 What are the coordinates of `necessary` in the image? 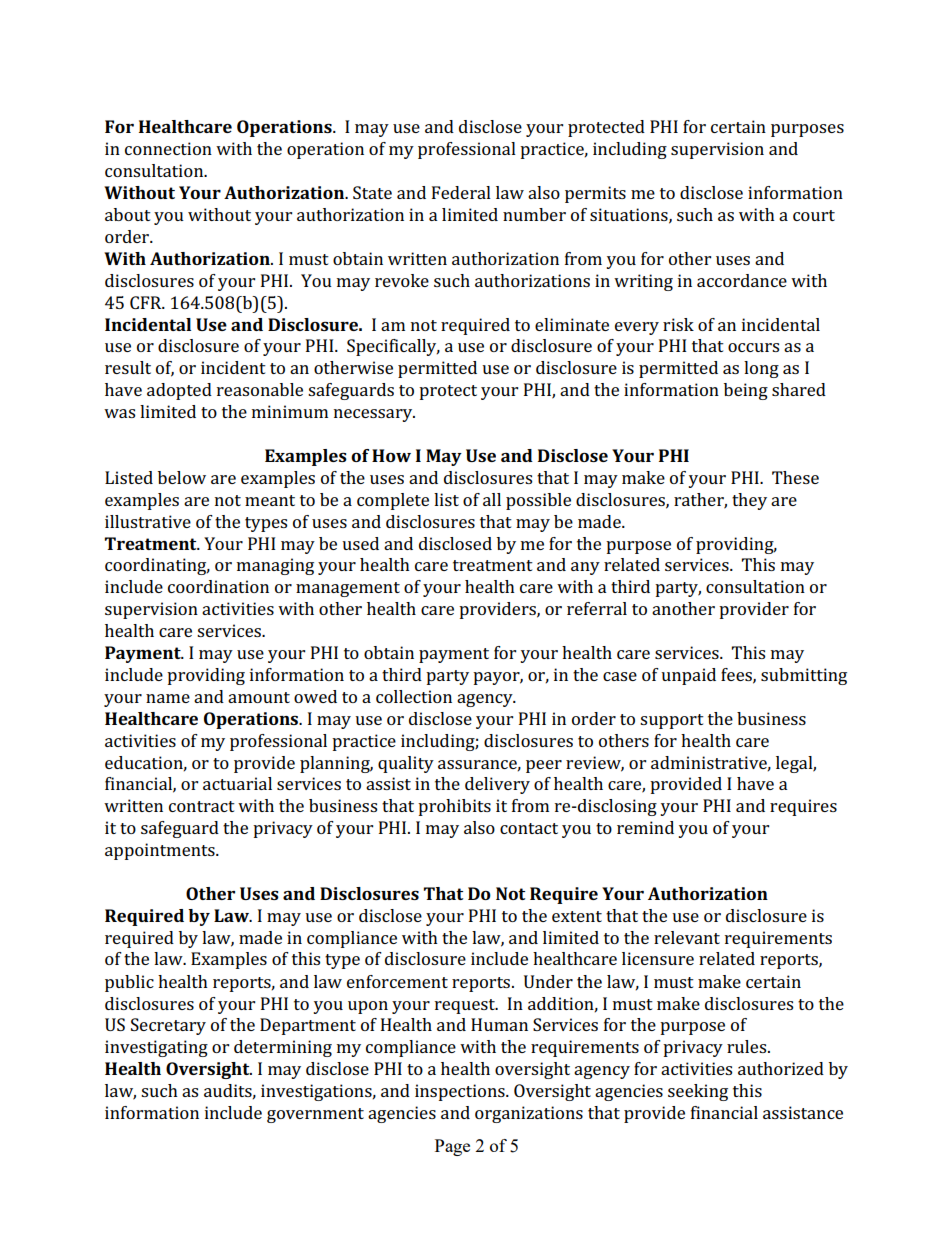 It's located at (374, 415).
